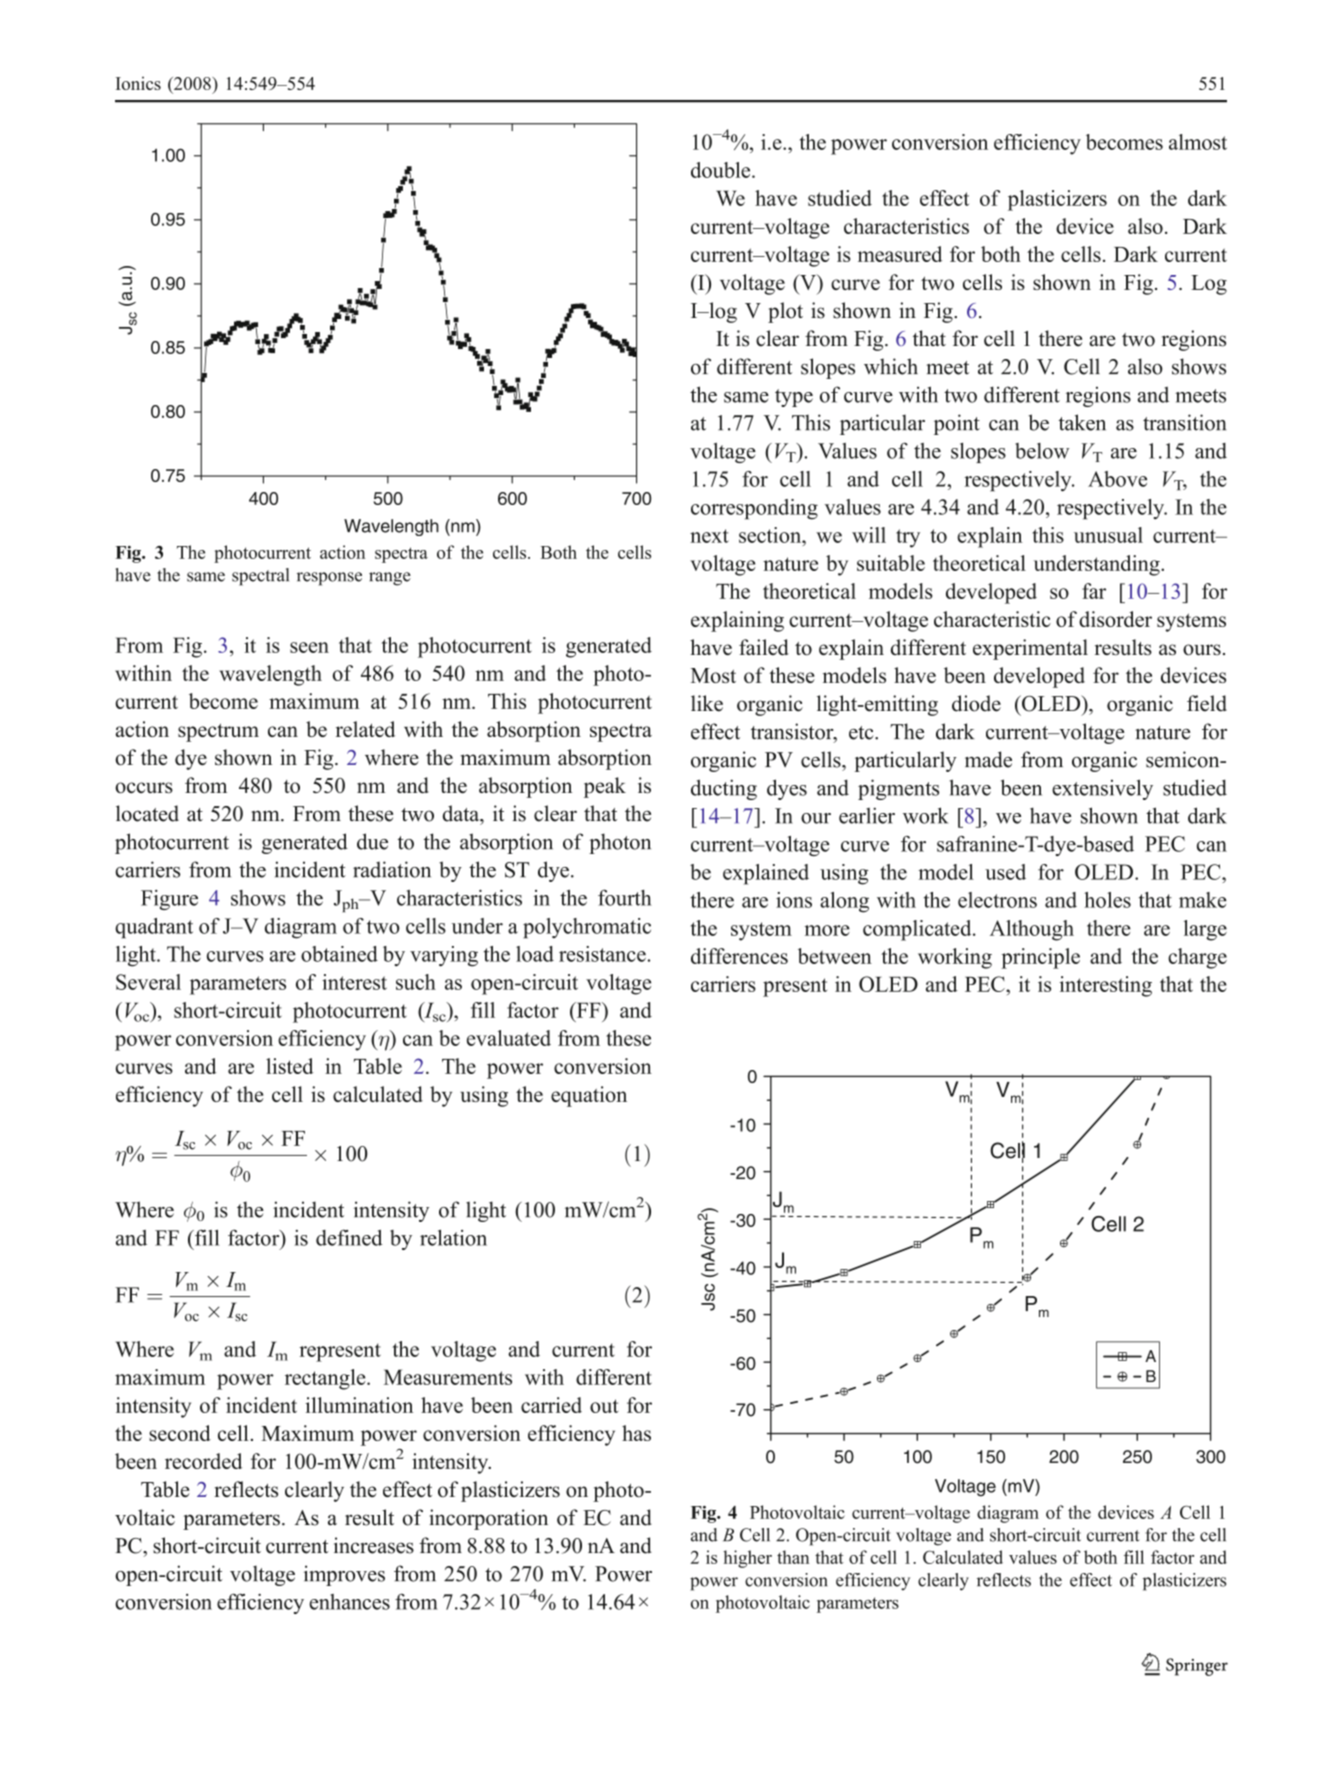  Describe the element at coordinates (624, 897) in the screenshot. I see `fourth` at that location.
